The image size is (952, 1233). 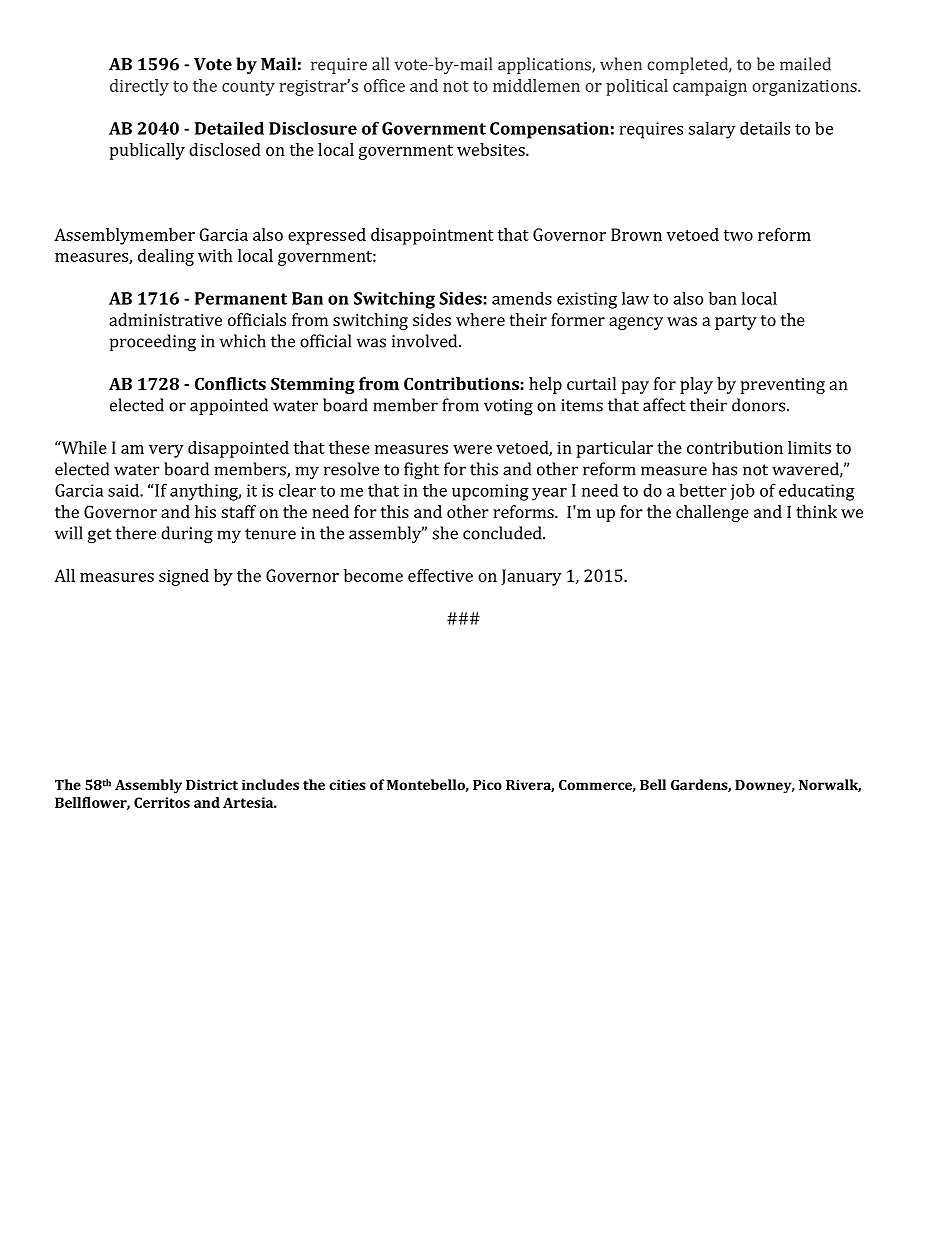 I want to click on office, so click(x=384, y=85).
